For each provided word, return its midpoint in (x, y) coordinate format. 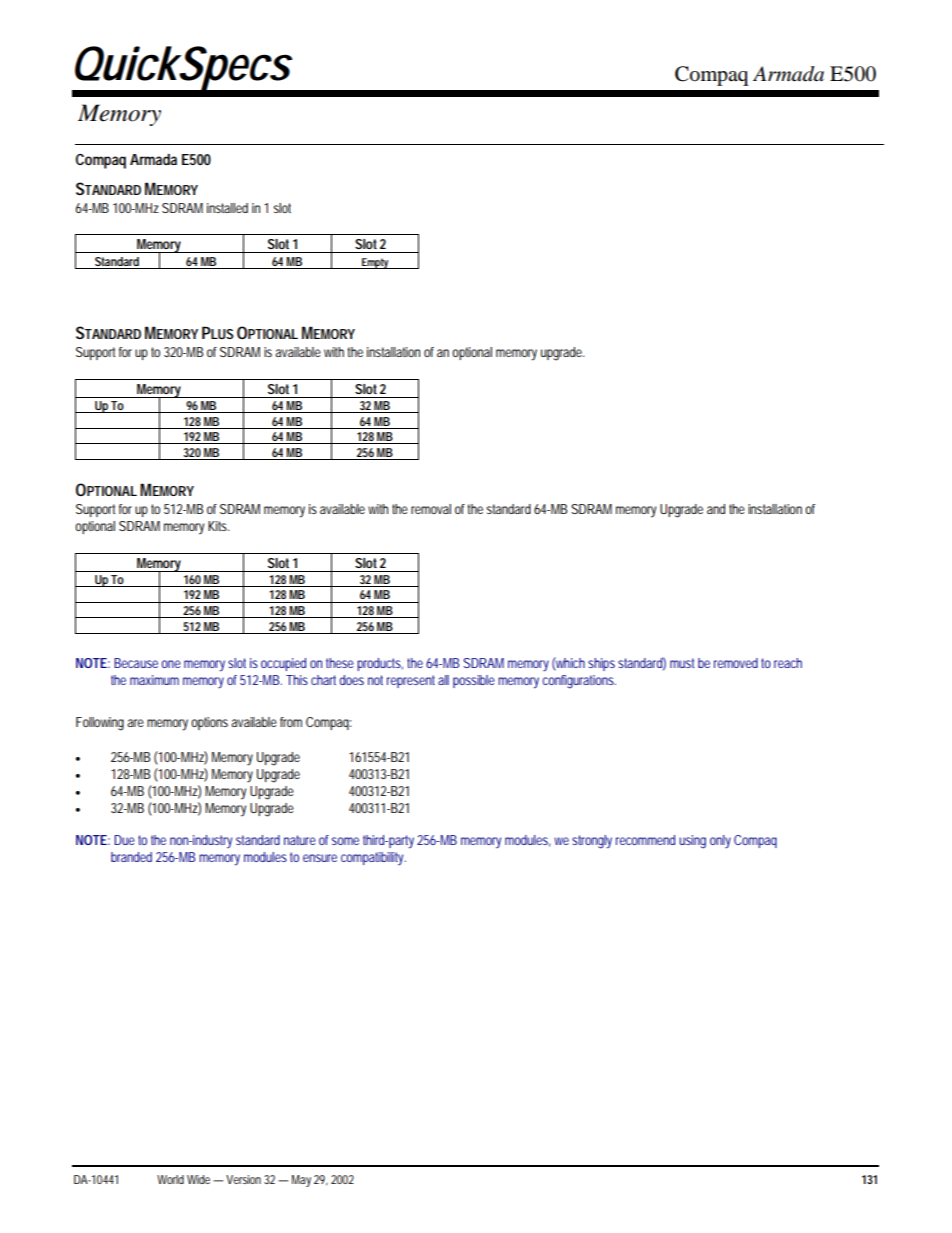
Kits (218, 526)
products (380, 664)
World (170, 1179)
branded (131, 857)
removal (431, 509)
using (692, 842)
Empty (375, 263)
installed (227, 208)
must (682, 663)
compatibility (373, 858)
